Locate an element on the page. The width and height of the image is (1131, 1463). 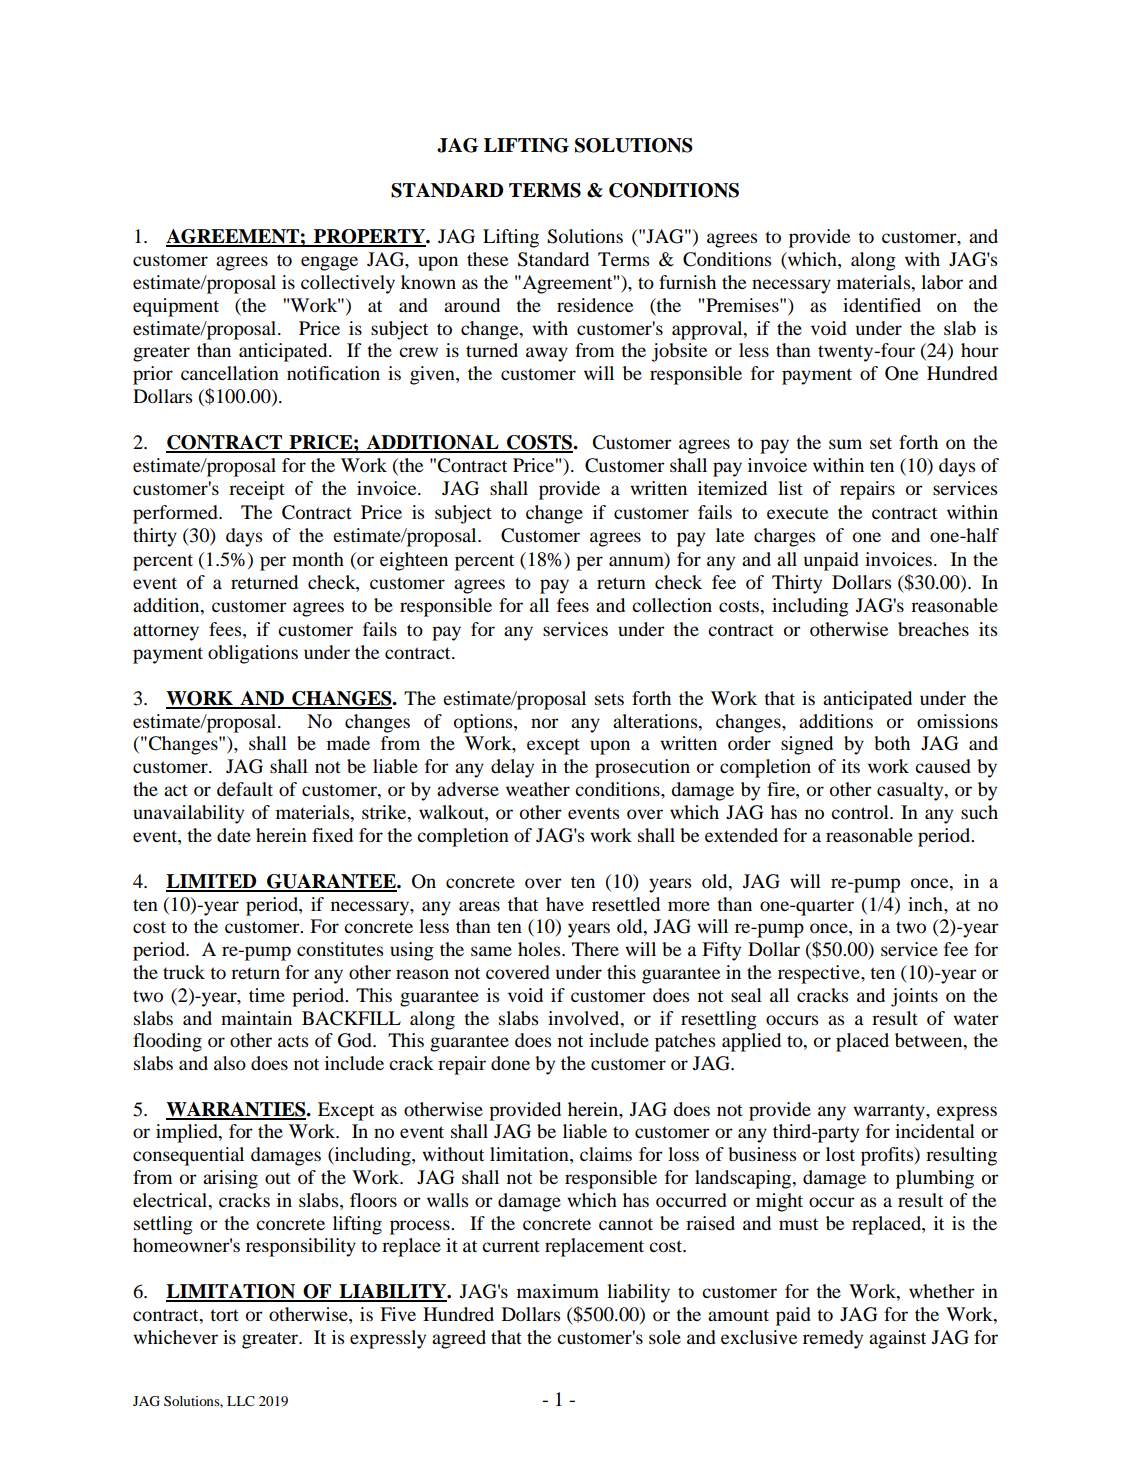
equipment is located at coordinates (176, 307).
